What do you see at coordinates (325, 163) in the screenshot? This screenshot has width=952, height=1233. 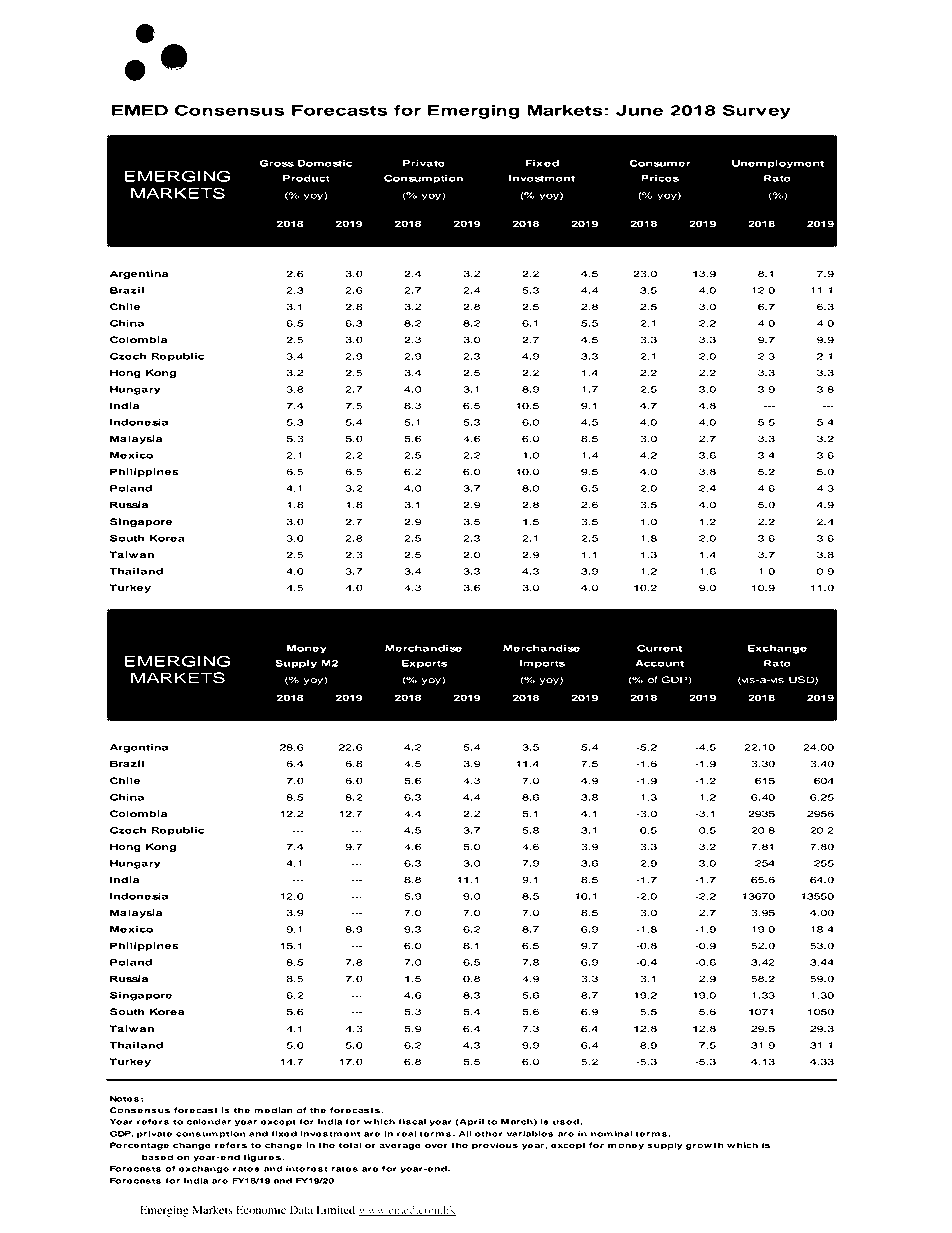 I see `Domestic` at bounding box center [325, 163].
